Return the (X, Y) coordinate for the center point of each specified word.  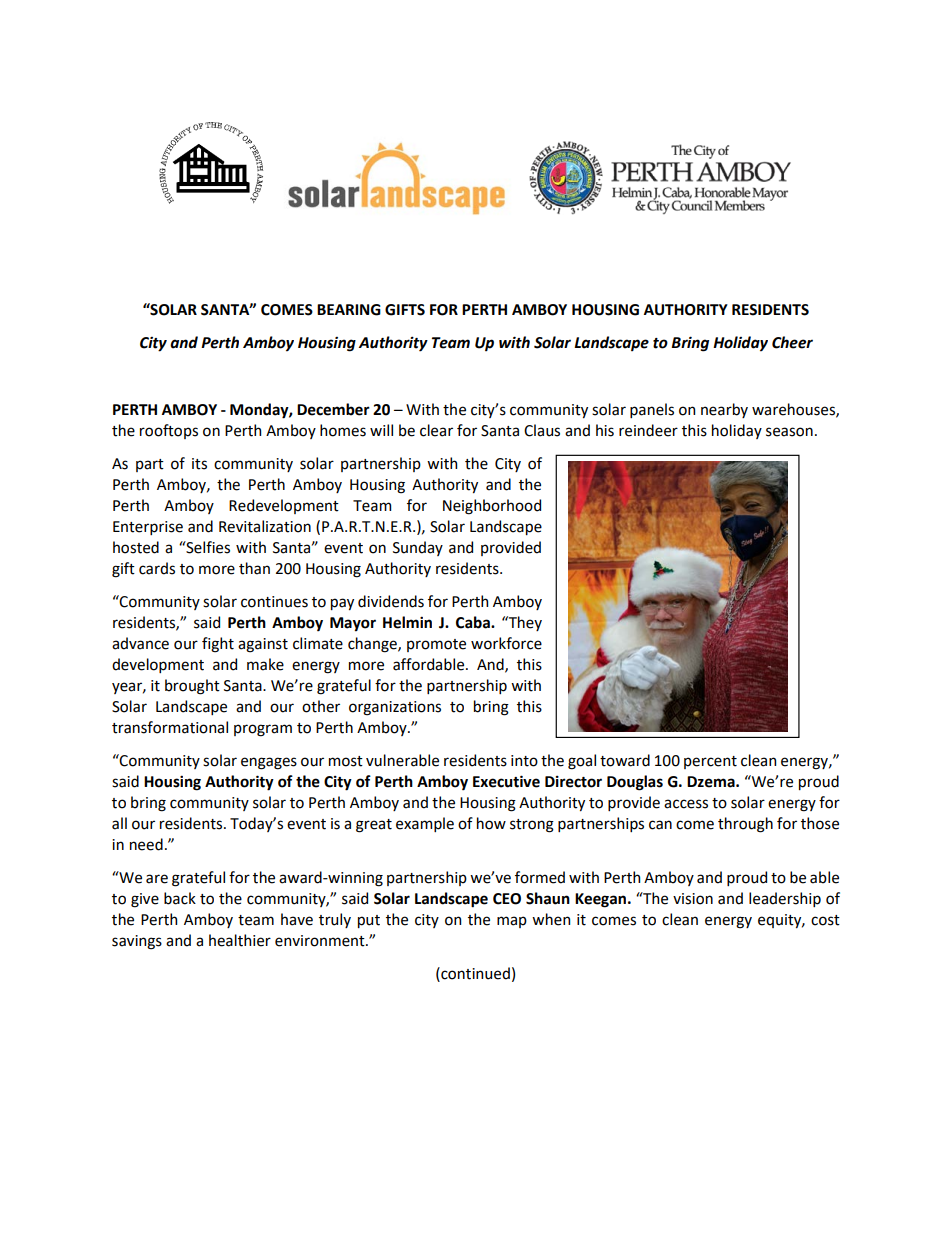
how (491, 823)
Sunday (418, 548)
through (745, 825)
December (333, 409)
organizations (395, 708)
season (789, 432)
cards (157, 568)
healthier (240, 940)
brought (192, 687)
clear (436, 430)
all (119, 823)
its (199, 464)
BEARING (349, 310)
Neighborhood (492, 507)
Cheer (792, 342)
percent (710, 762)
